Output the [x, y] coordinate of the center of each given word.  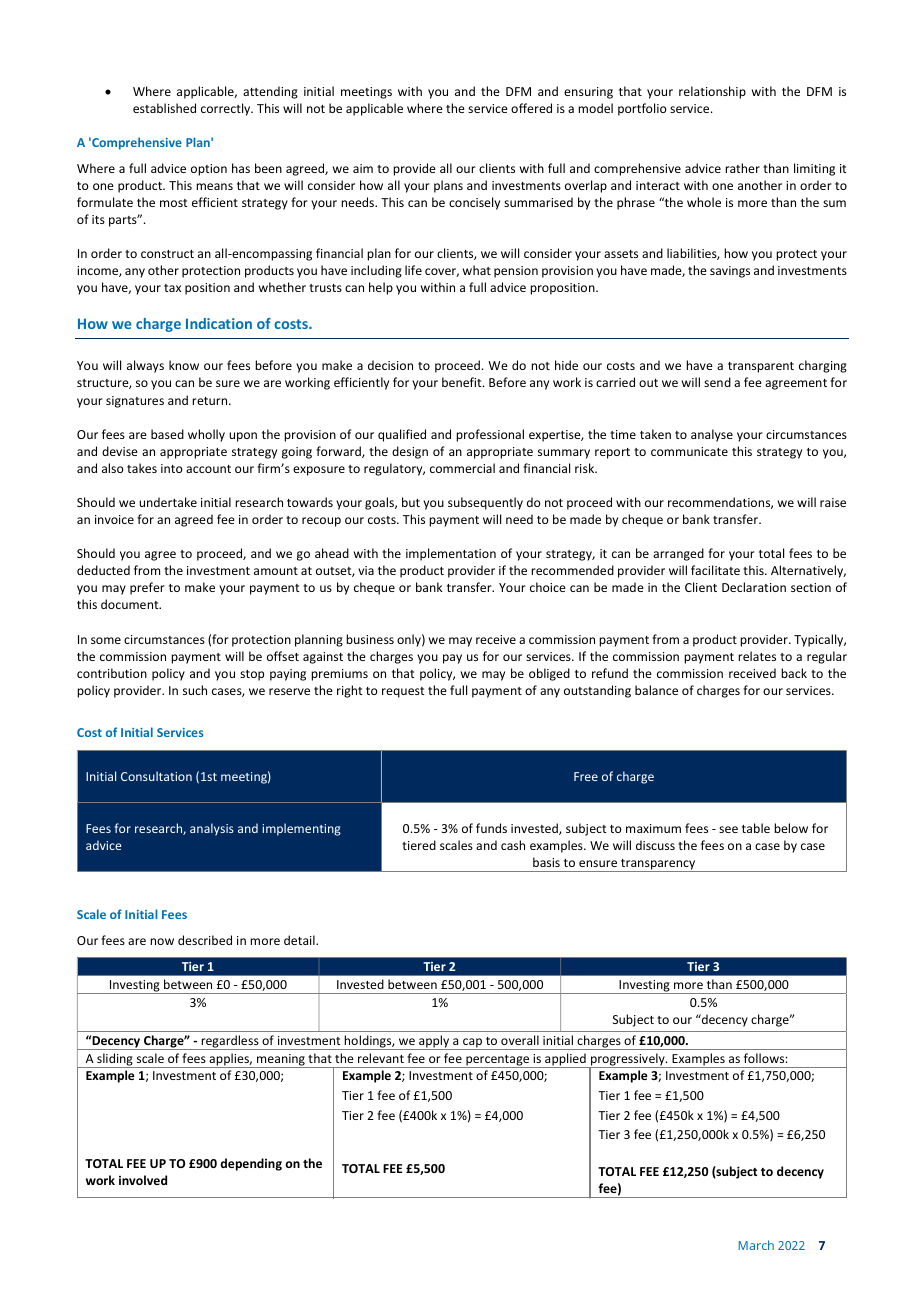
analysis [212, 829]
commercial [462, 468]
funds [491, 828]
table [756, 828]
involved [143, 1180]
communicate [689, 451]
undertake [168, 502]
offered [531, 108]
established [164, 108]
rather [742, 168]
